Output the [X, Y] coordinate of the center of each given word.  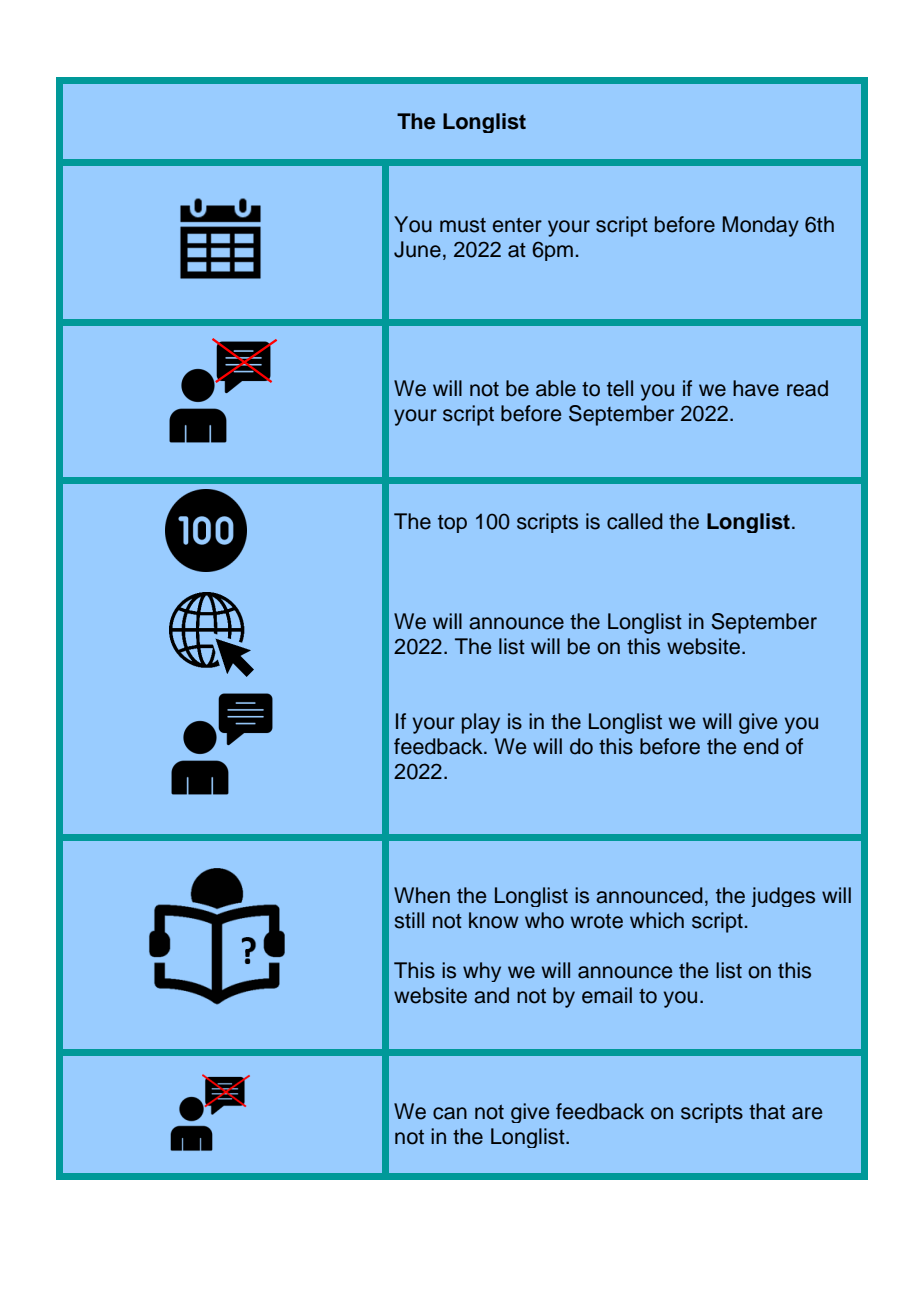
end [761, 746]
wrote [597, 921]
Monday [761, 226]
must [463, 225]
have [756, 388]
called [635, 521]
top [452, 524]
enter [517, 225]
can [450, 1113]
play [481, 723]
